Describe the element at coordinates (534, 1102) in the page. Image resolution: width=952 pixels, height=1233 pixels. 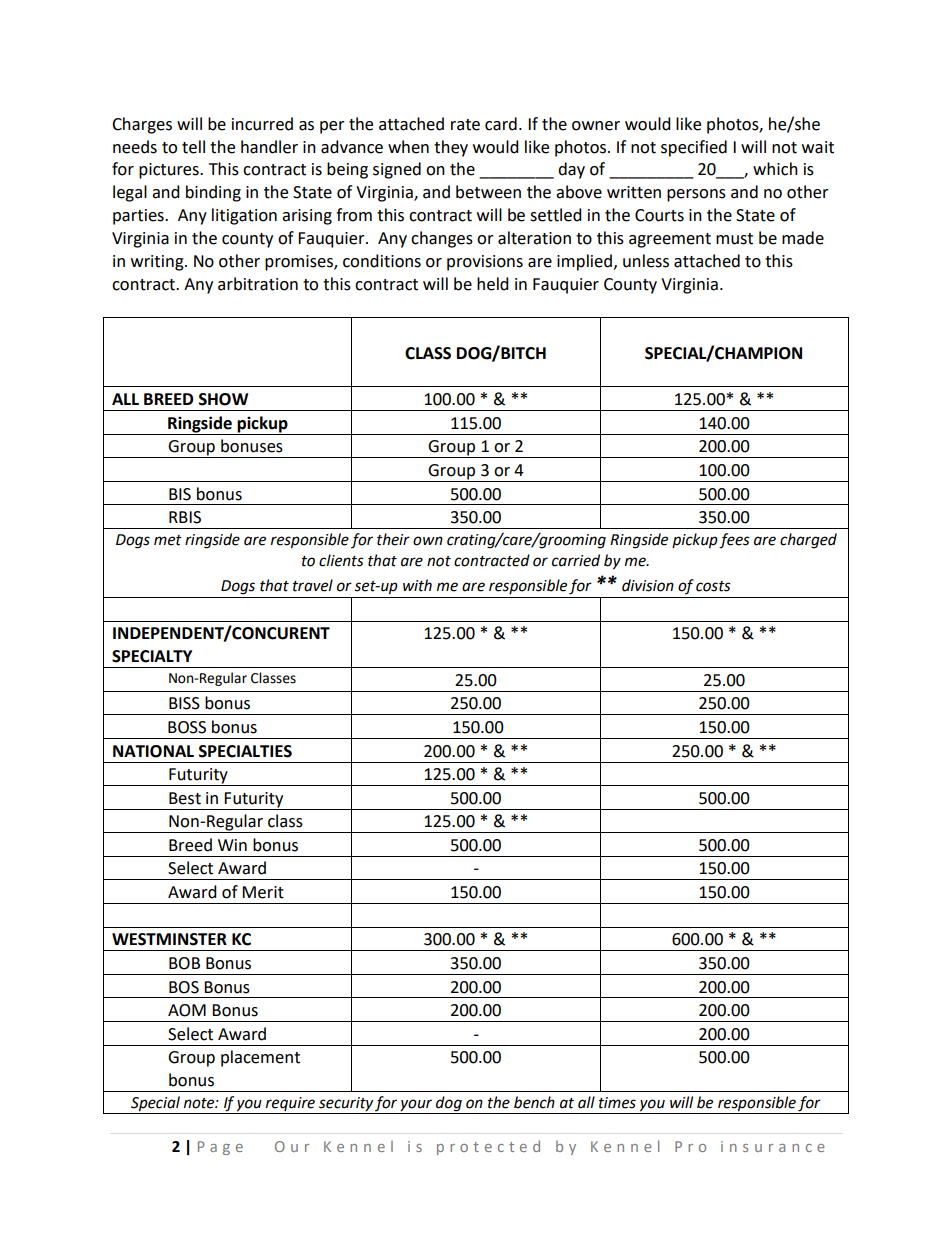
I see `bench` at that location.
